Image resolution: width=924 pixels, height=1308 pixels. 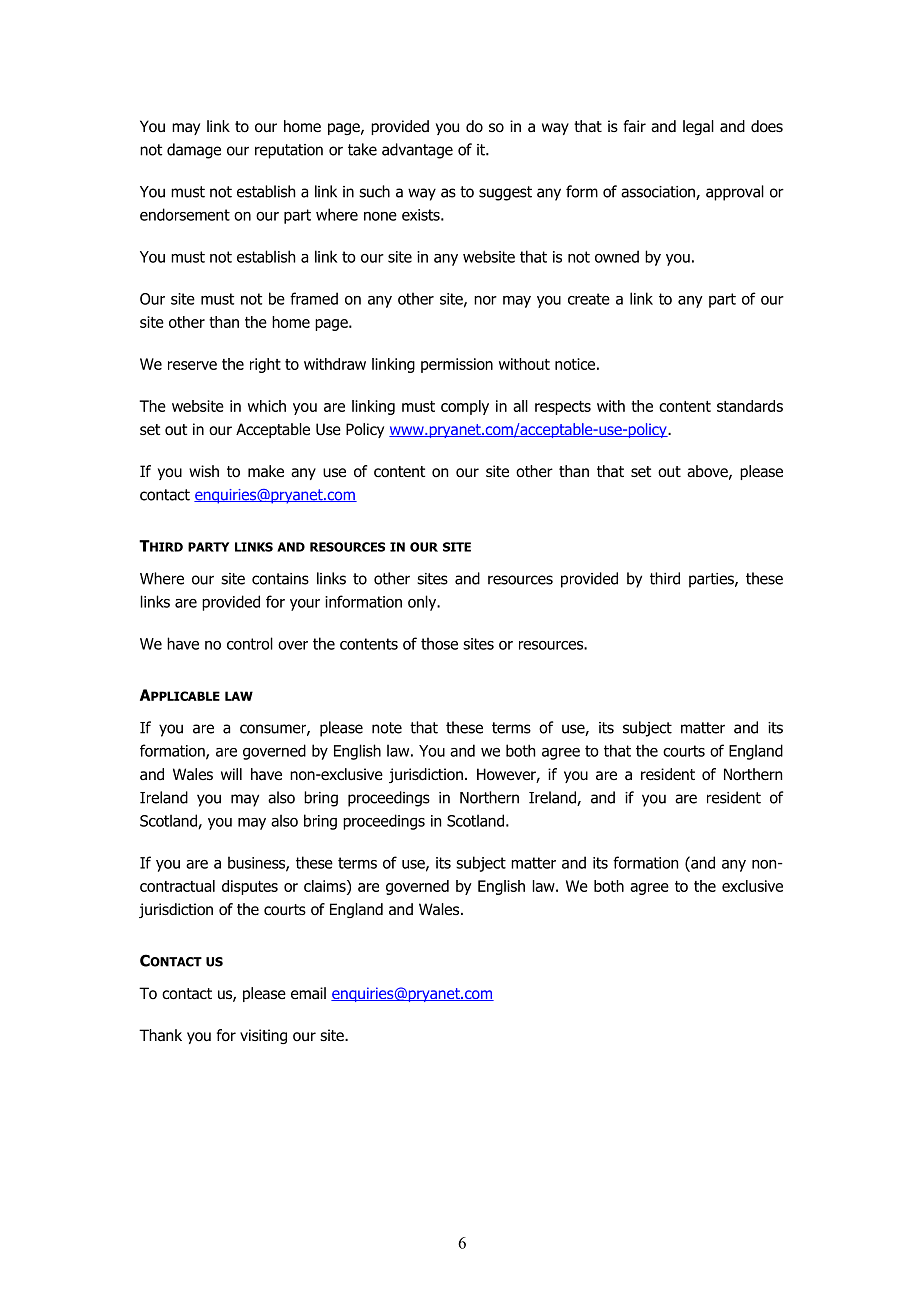 What do you see at coordinates (750, 406) in the screenshot?
I see `standards` at bounding box center [750, 406].
